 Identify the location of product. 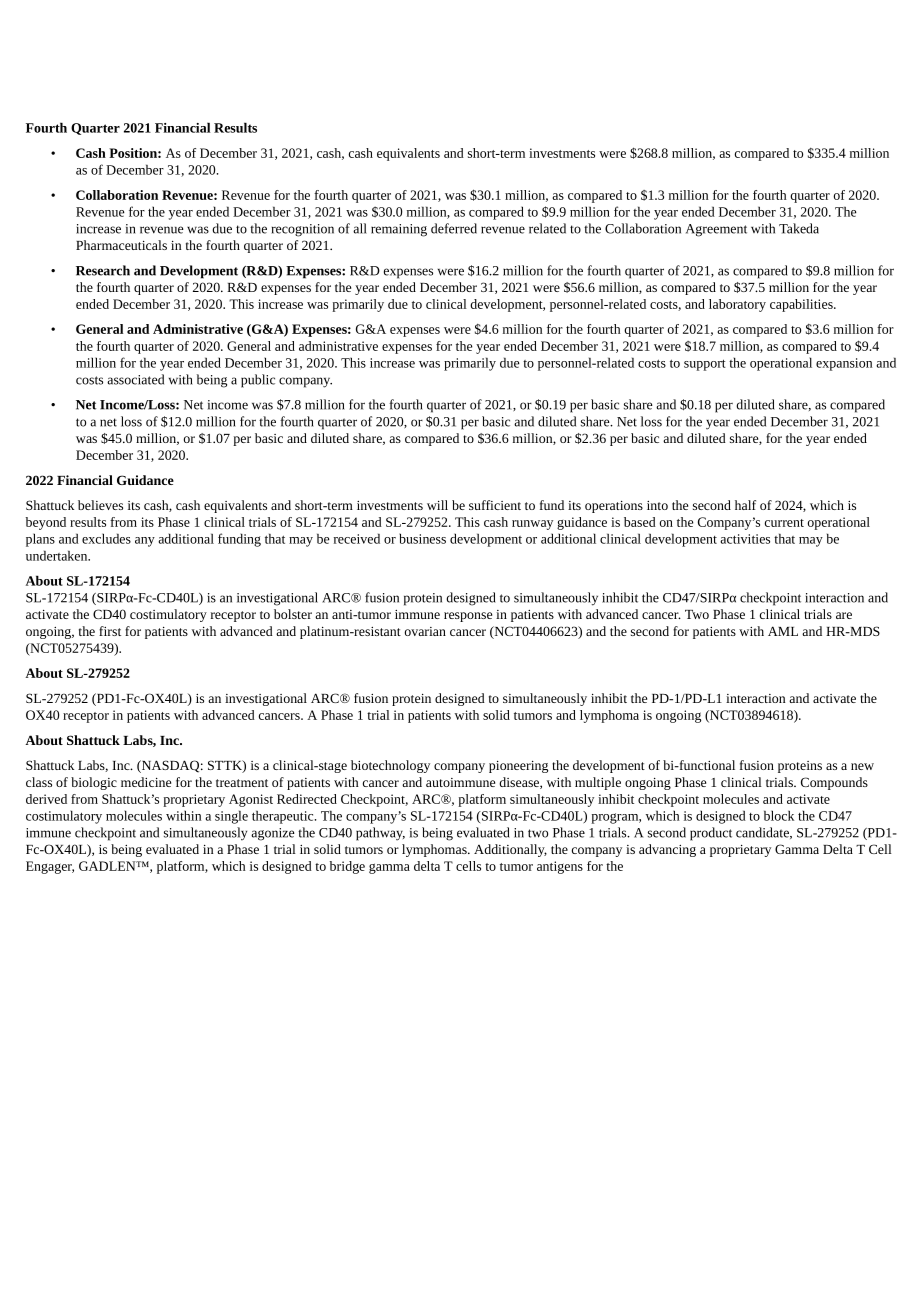
(711, 834).
